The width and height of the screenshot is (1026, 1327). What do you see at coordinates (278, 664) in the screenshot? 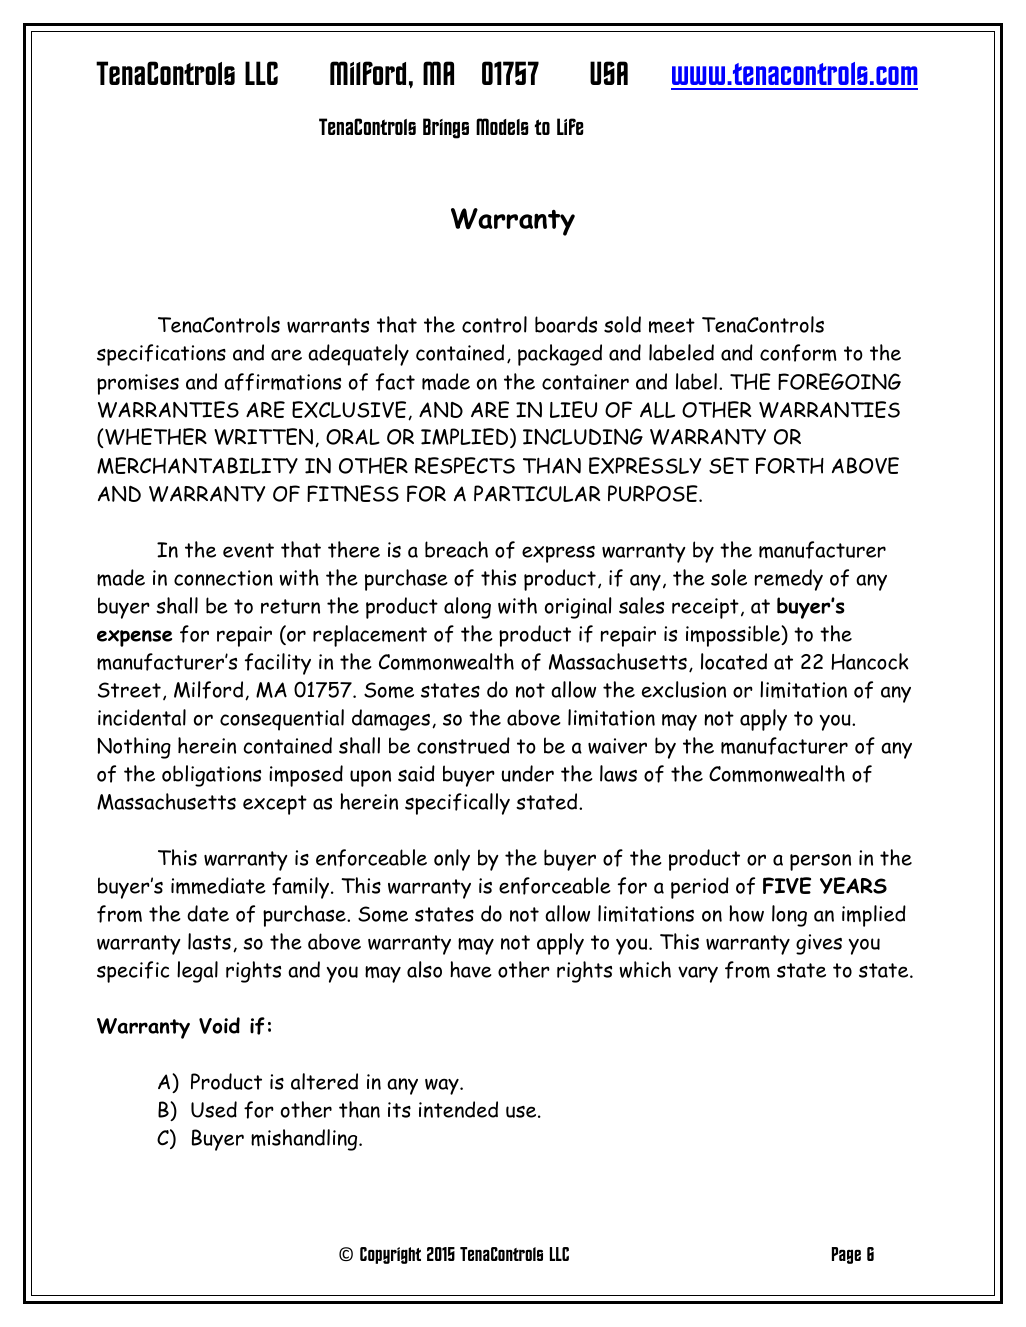
I see `facility` at bounding box center [278, 664].
